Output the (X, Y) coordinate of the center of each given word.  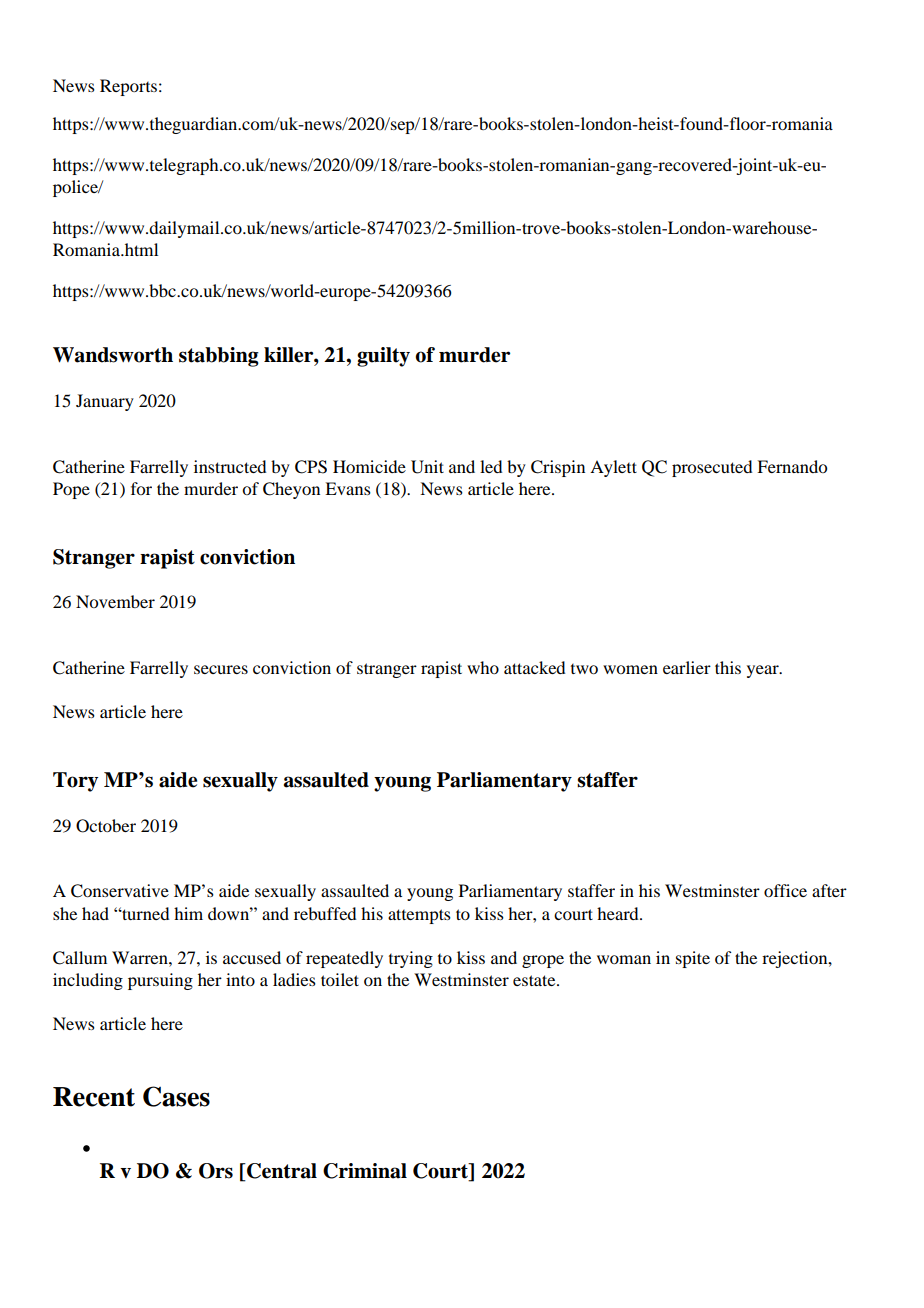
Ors (216, 1171)
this (728, 667)
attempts (419, 916)
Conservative (120, 891)
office (785, 890)
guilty (383, 357)
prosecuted (712, 468)
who (483, 667)
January (105, 402)
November (115, 601)
